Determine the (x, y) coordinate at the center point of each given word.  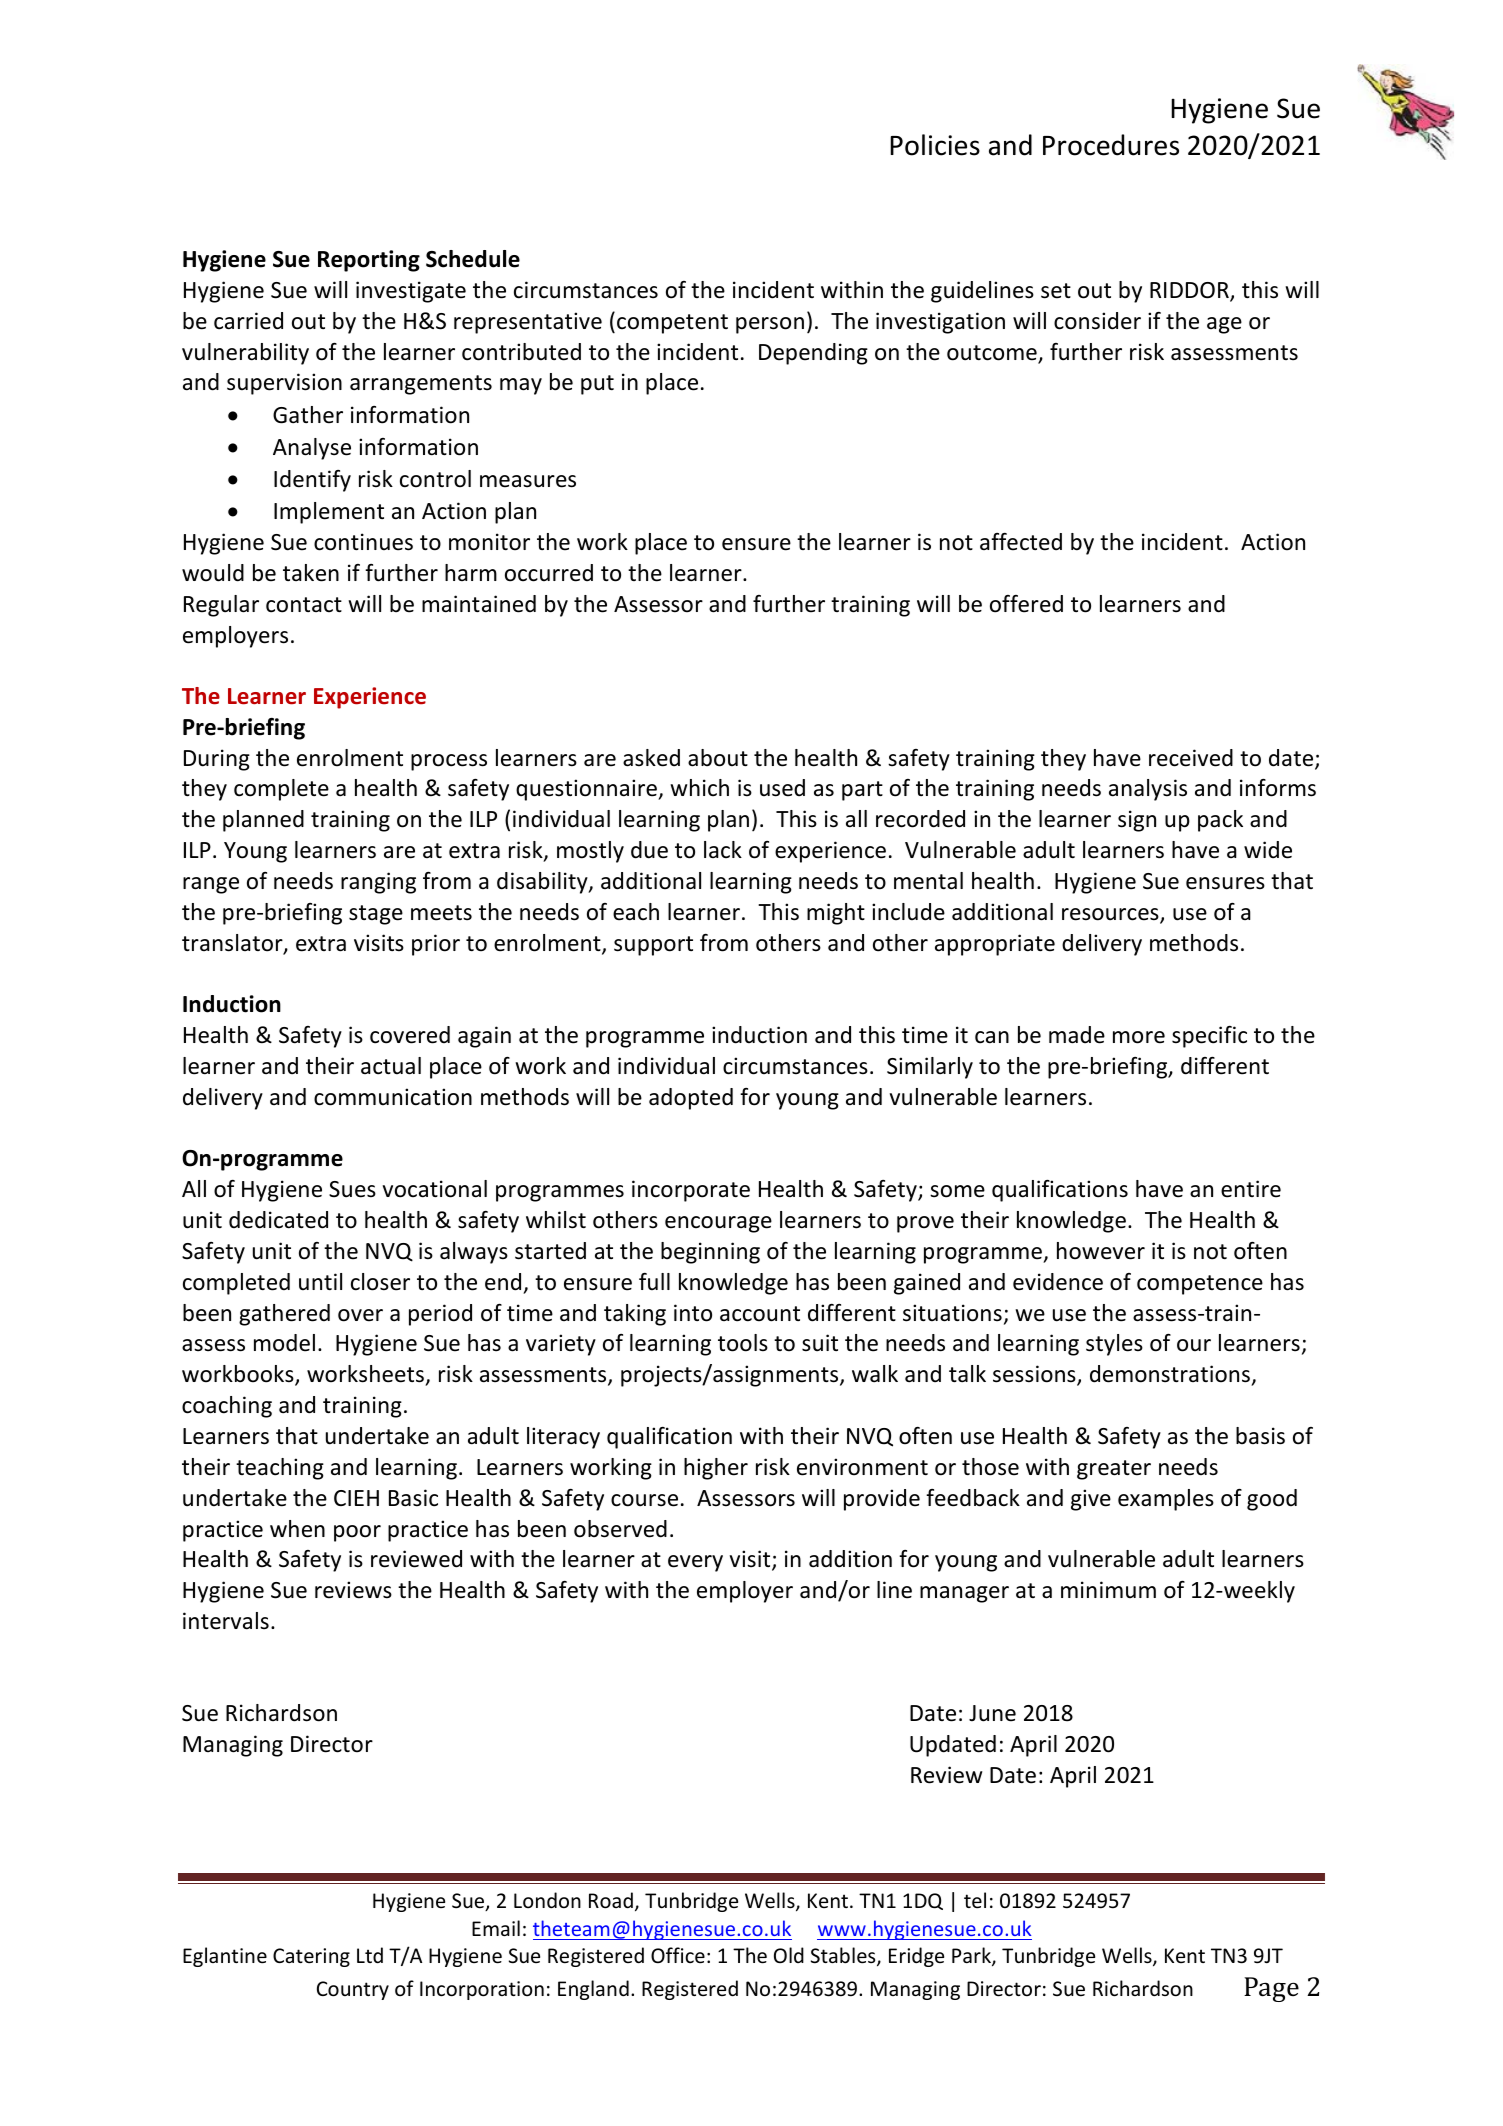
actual (391, 1066)
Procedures (1111, 145)
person (770, 325)
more (1139, 1037)
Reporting (369, 261)
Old (789, 1955)
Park (972, 1957)
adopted (691, 1099)
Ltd (370, 1955)
